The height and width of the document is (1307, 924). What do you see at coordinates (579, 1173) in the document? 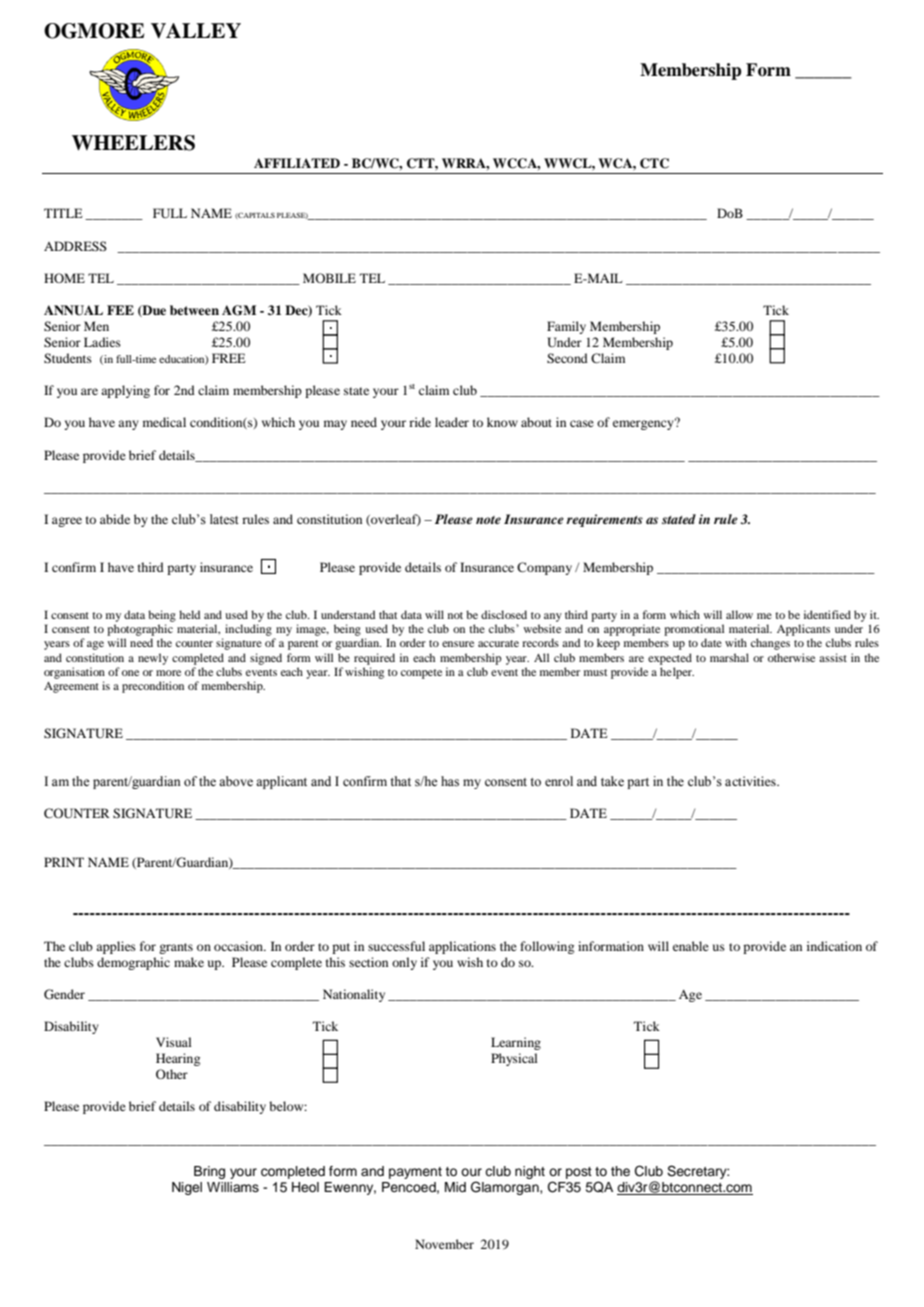
I see `post` at bounding box center [579, 1173].
